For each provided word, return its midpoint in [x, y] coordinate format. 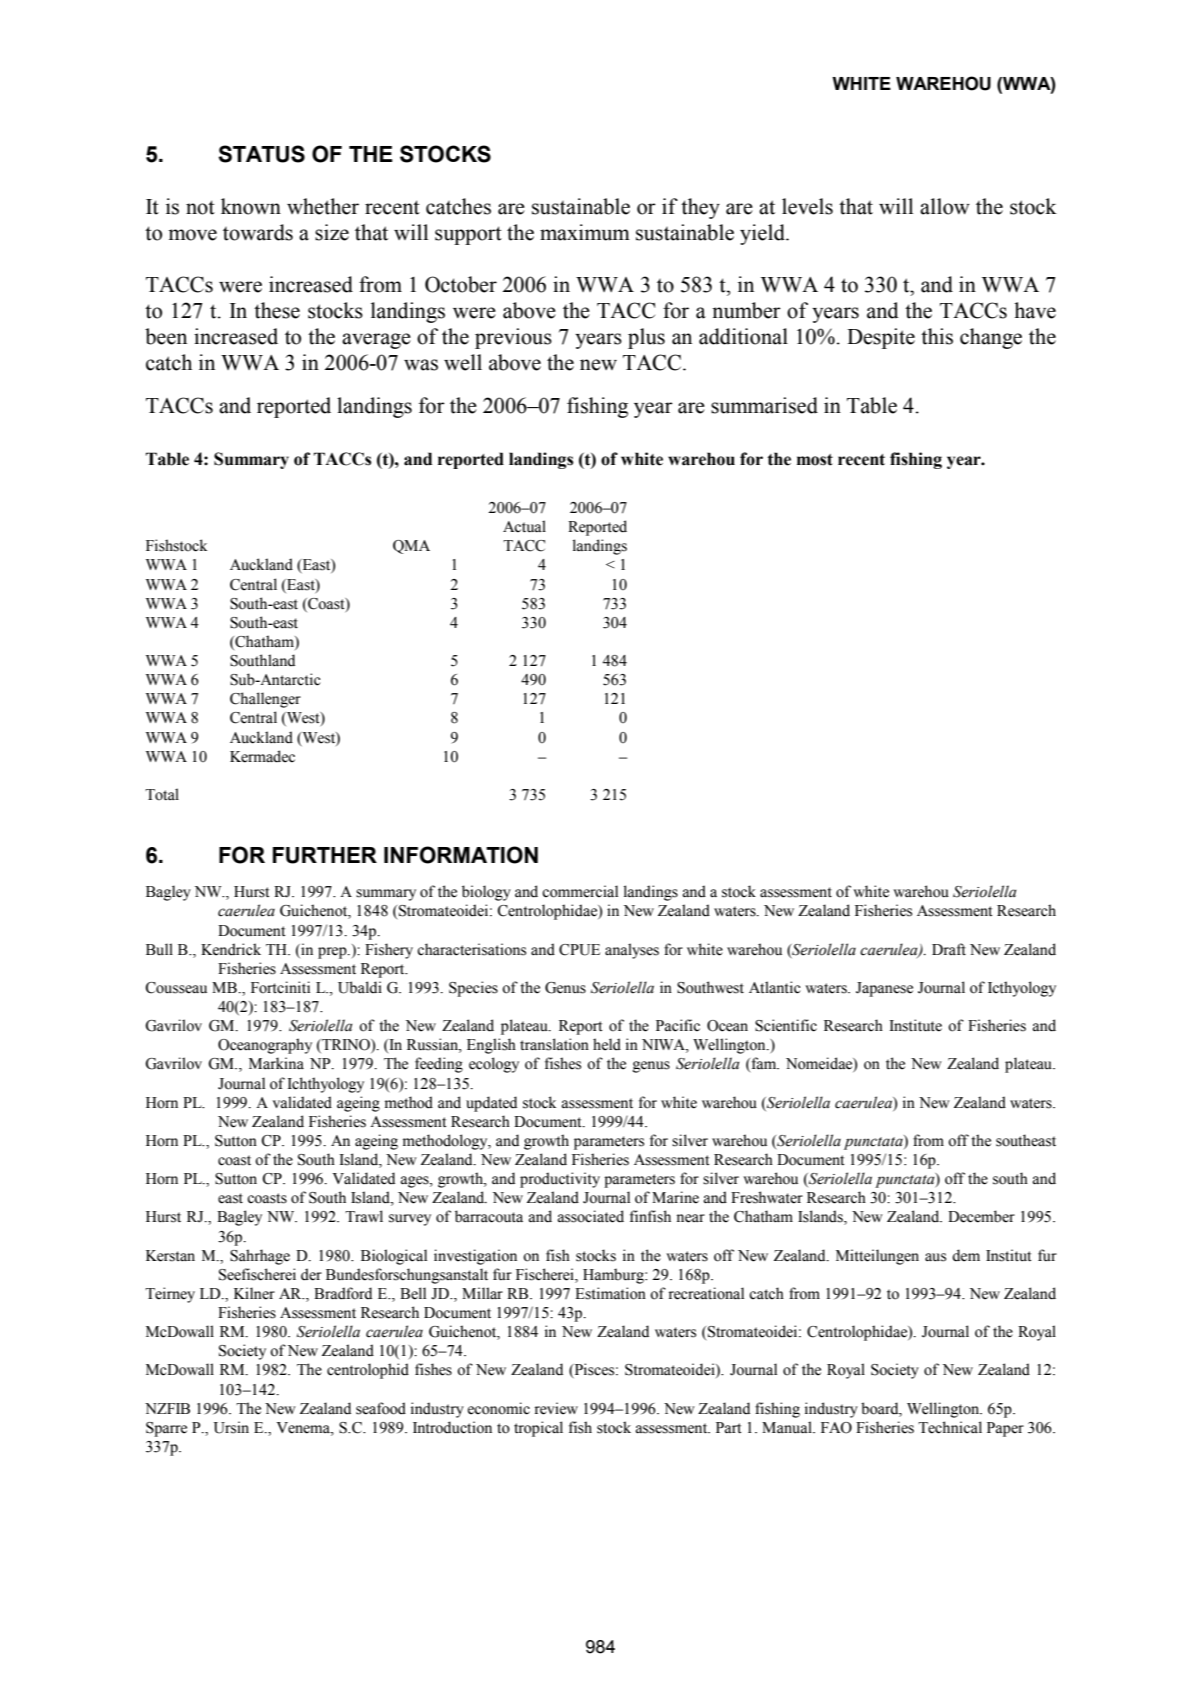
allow [945, 206]
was [421, 365]
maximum [585, 232]
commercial [580, 891]
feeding [439, 1065]
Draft [949, 949]
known [251, 206]
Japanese [884, 989]
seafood [381, 1408]
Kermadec [262, 756]
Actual [524, 526]
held [607, 1044]
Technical [950, 1427]
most [815, 460]
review [556, 1408]
